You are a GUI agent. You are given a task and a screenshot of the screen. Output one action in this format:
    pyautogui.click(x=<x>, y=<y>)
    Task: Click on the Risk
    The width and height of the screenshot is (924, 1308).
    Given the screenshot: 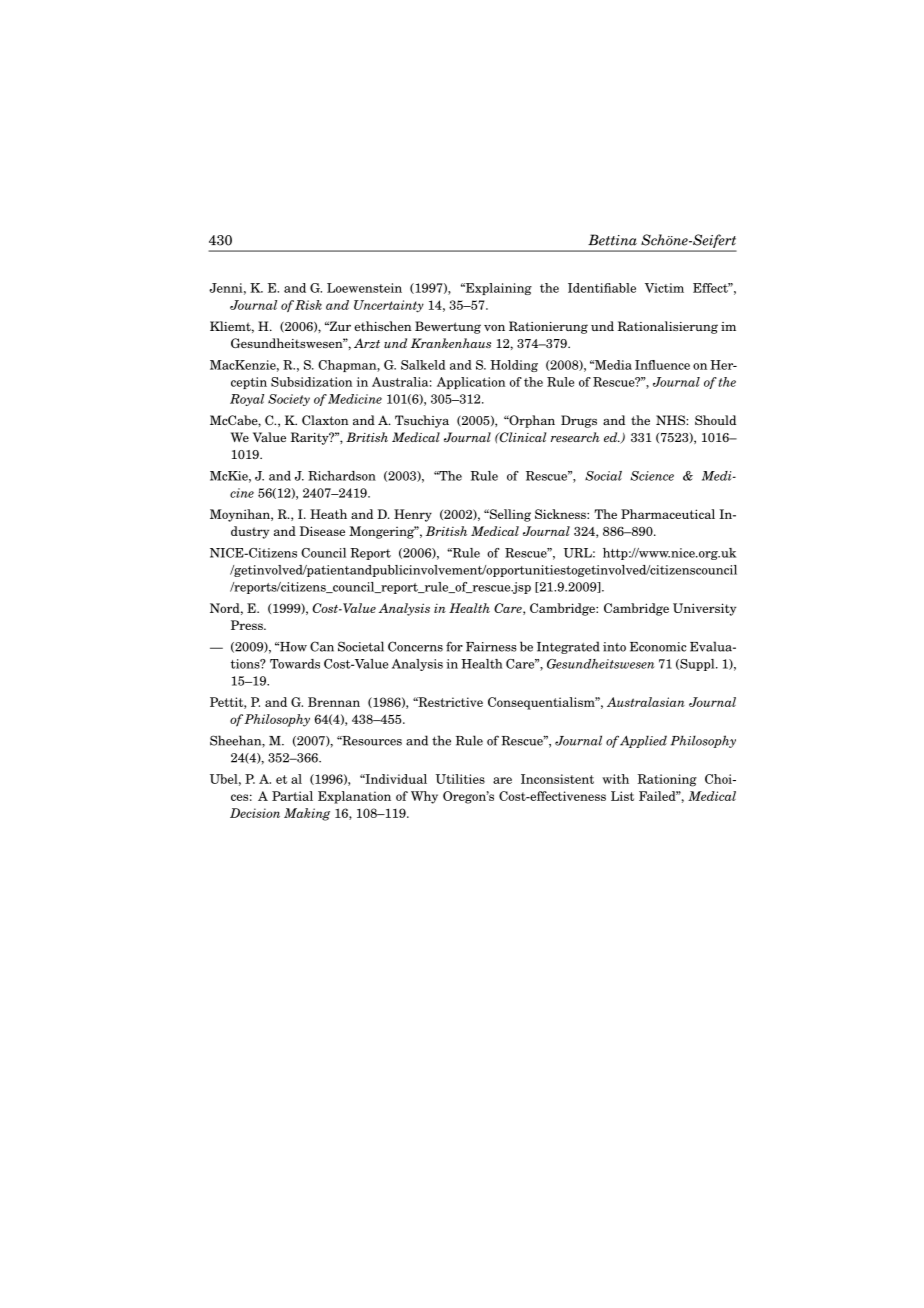 What is the action you would take?
    pyautogui.click(x=308, y=305)
